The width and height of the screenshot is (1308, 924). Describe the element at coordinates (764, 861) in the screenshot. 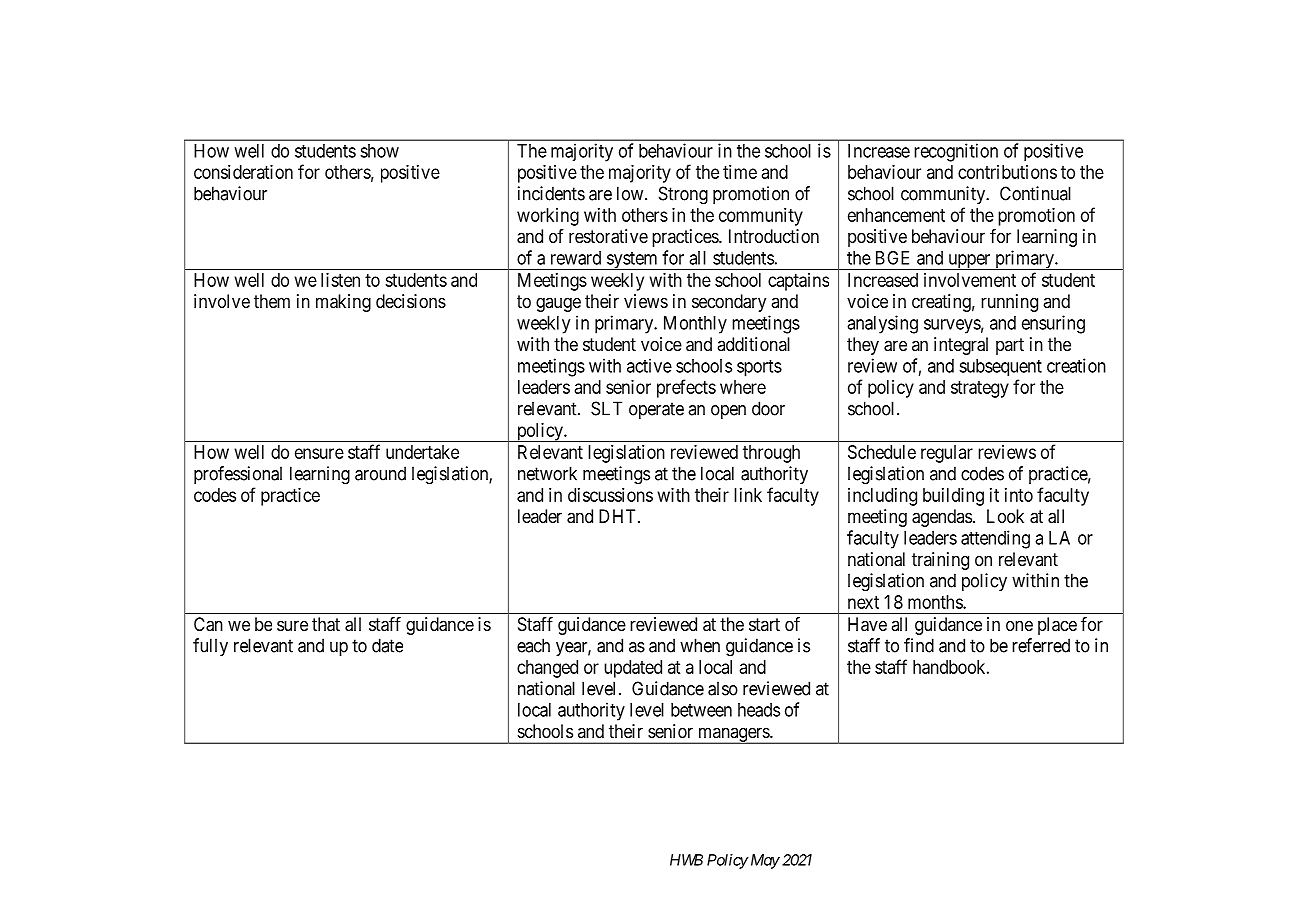

I see `May` at that location.
